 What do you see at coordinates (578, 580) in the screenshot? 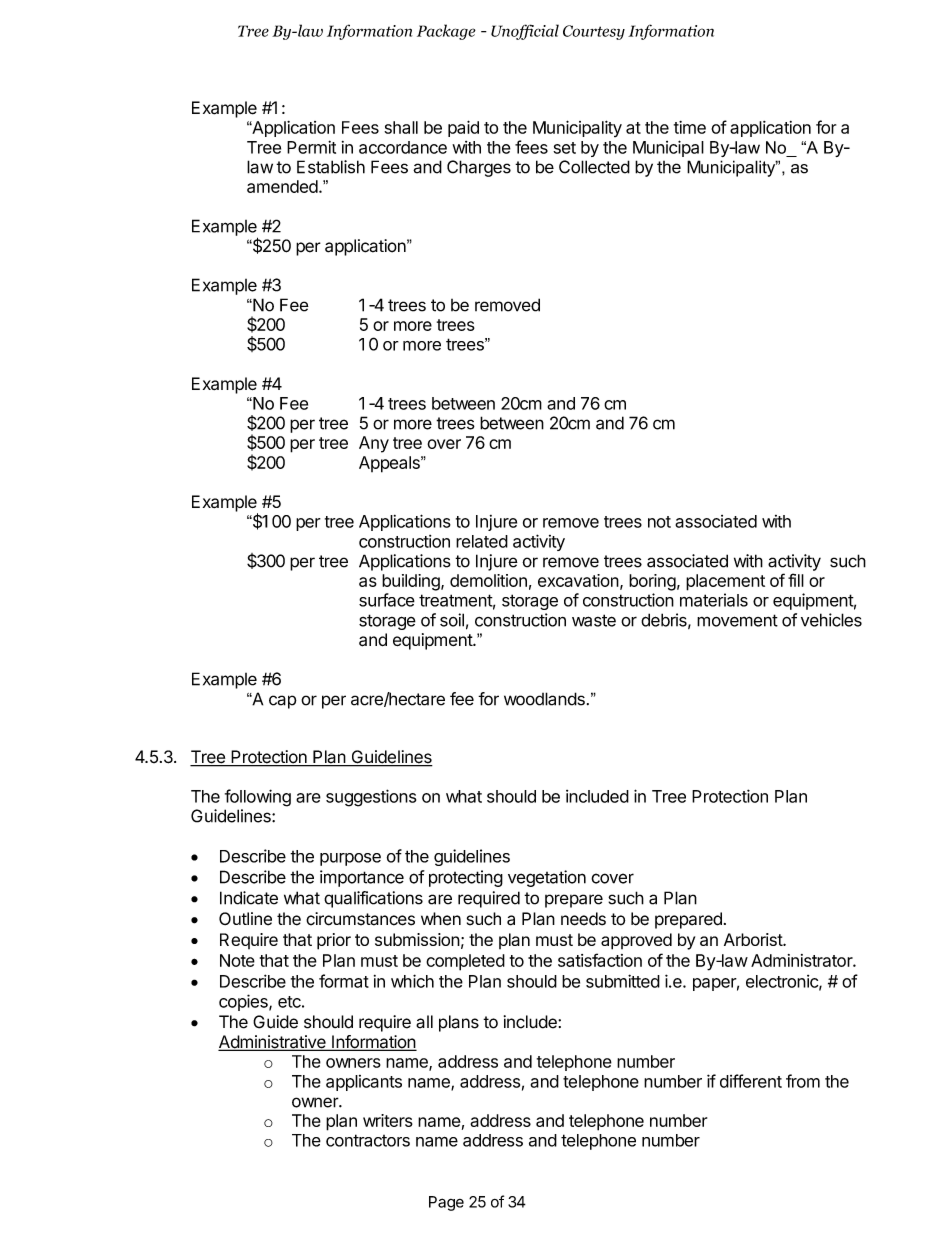
I see `excavation` at bounding box center [578, 580].
